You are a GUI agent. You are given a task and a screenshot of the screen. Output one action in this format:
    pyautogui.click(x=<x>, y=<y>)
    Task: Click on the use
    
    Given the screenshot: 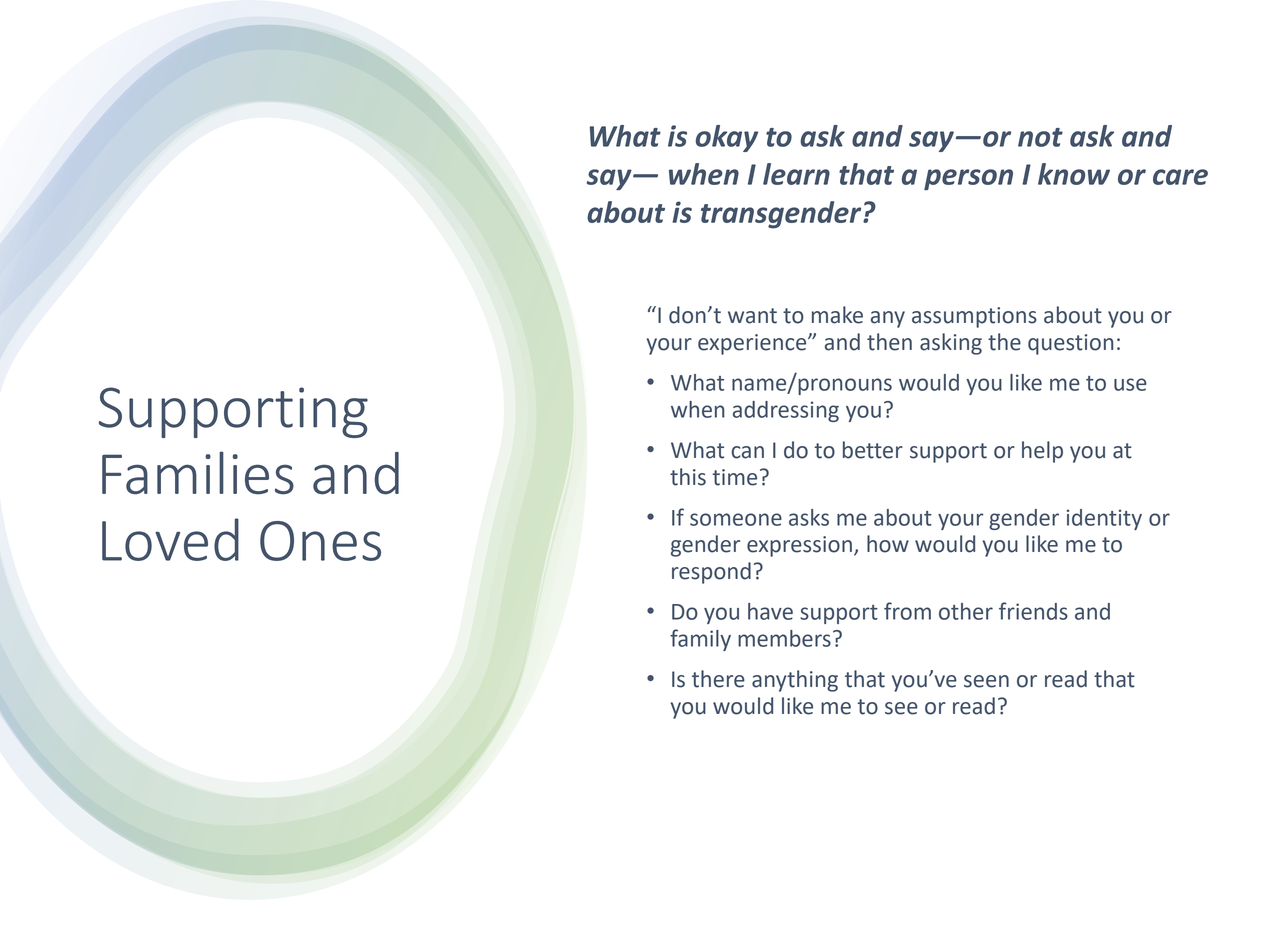 What is the action you would take?
    pyautogui.click(x=1130, y=384)
